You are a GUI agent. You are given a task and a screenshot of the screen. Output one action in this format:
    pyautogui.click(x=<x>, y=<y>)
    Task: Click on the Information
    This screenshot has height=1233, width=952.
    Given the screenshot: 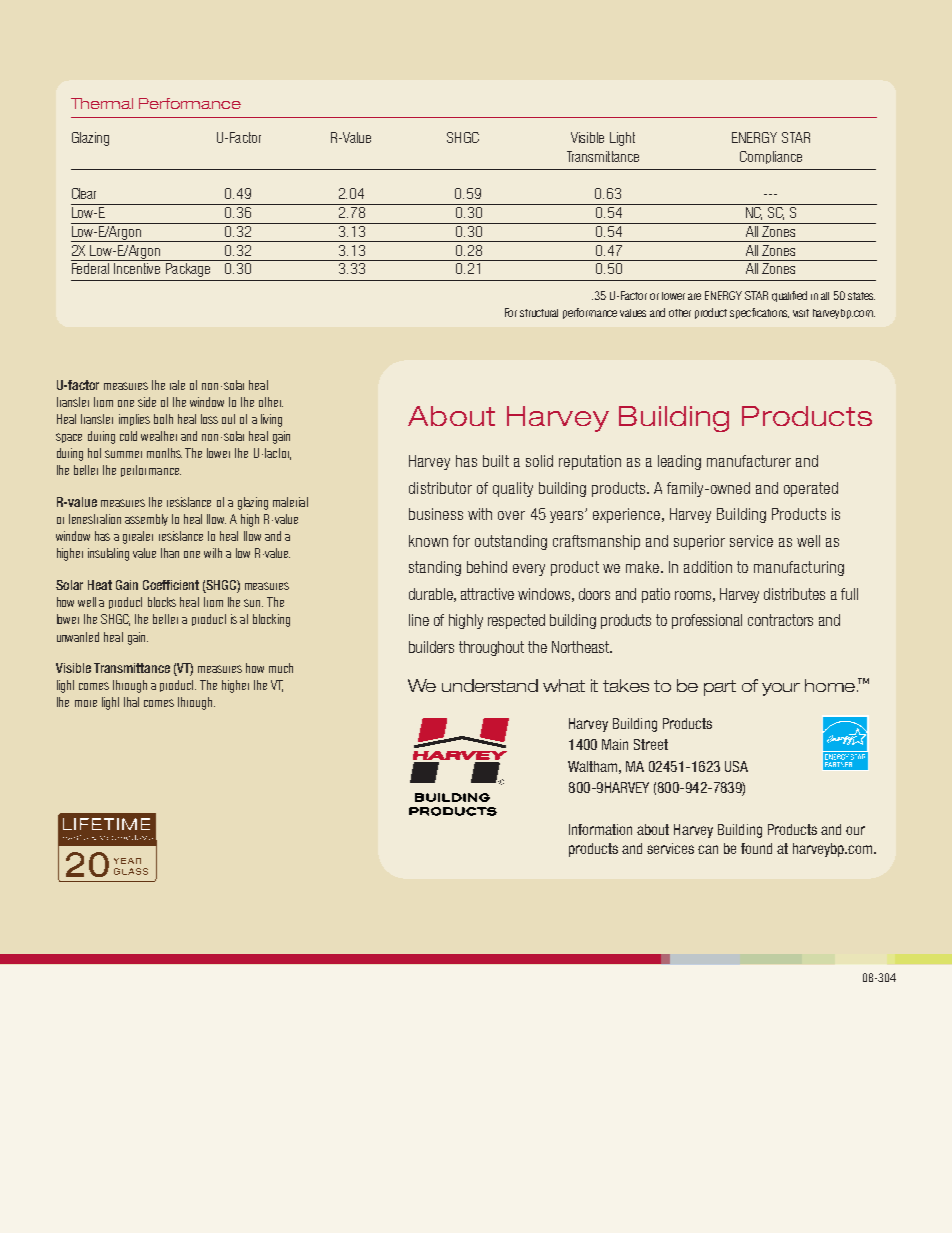 What is the action you would take?
    pyautogui.click(x=600, y=829)
